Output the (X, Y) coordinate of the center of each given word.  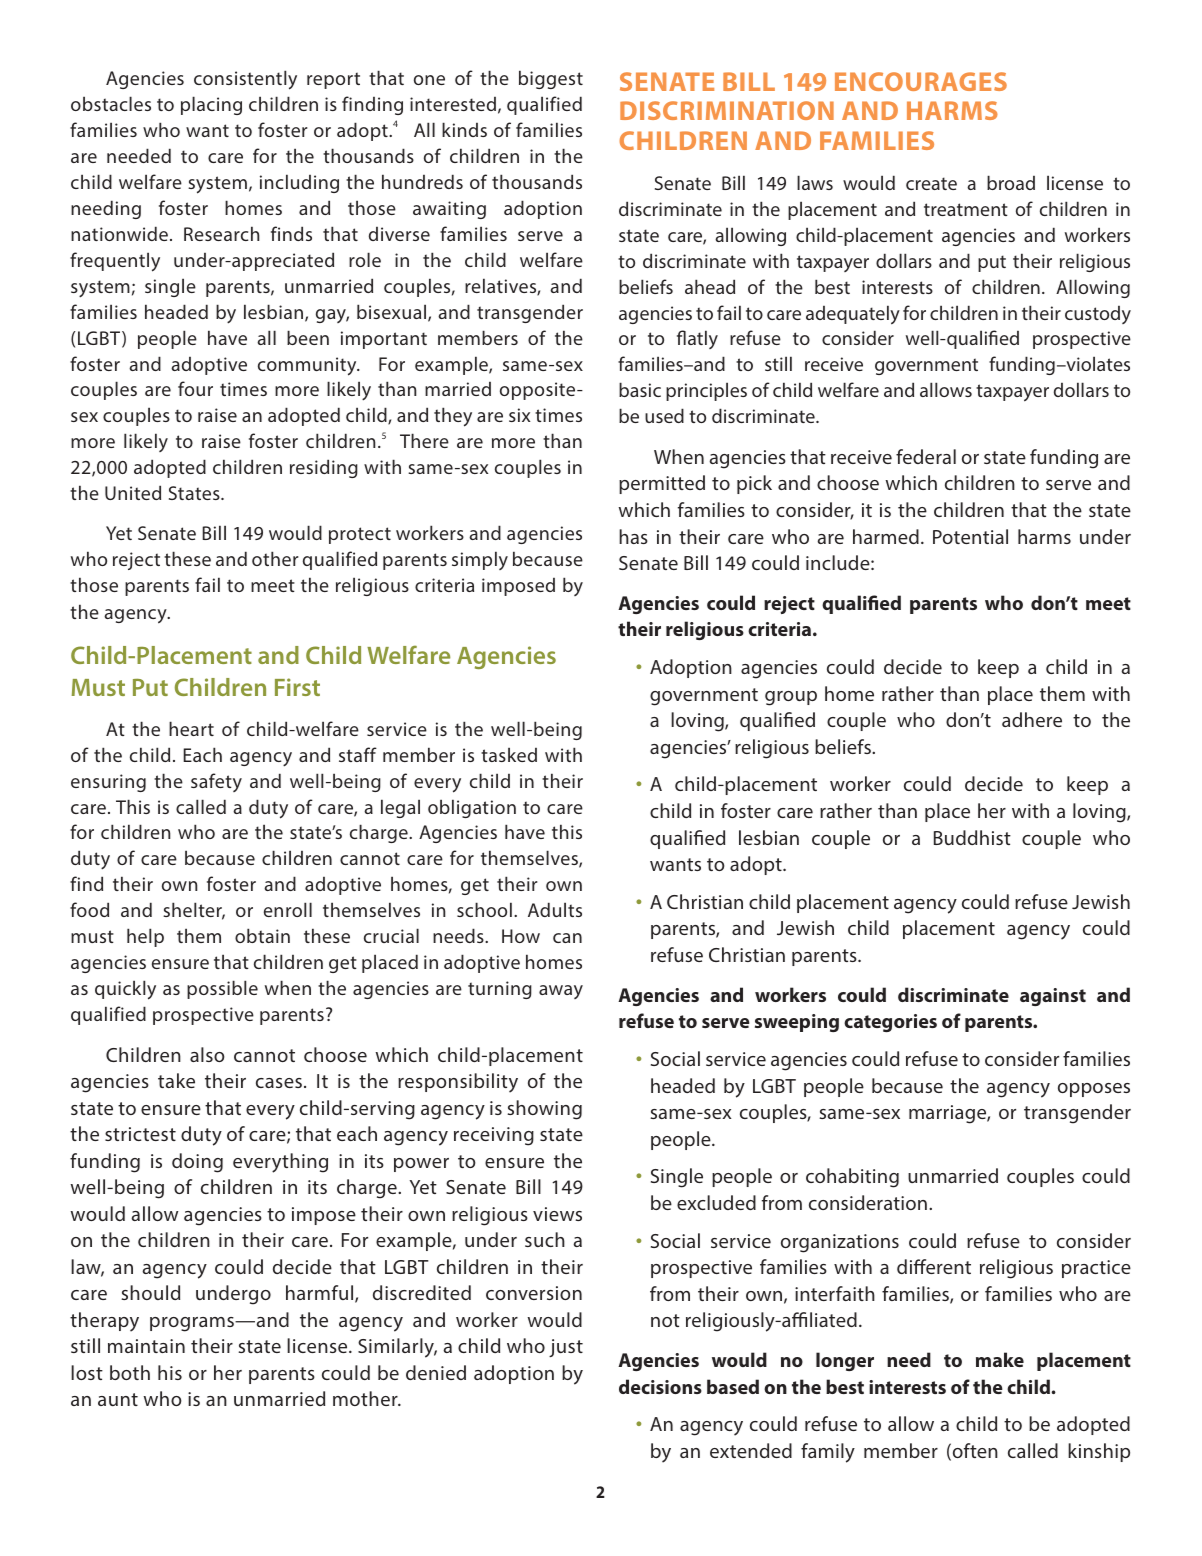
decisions (660, 1386)
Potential (970, 536)
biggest (551, 79)
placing (211, 105)
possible (222, 989)
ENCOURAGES (921, 81)
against (1053, 997)
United (133, 492)
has (633, 536)
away (561, 992)
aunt (118, 1399)
